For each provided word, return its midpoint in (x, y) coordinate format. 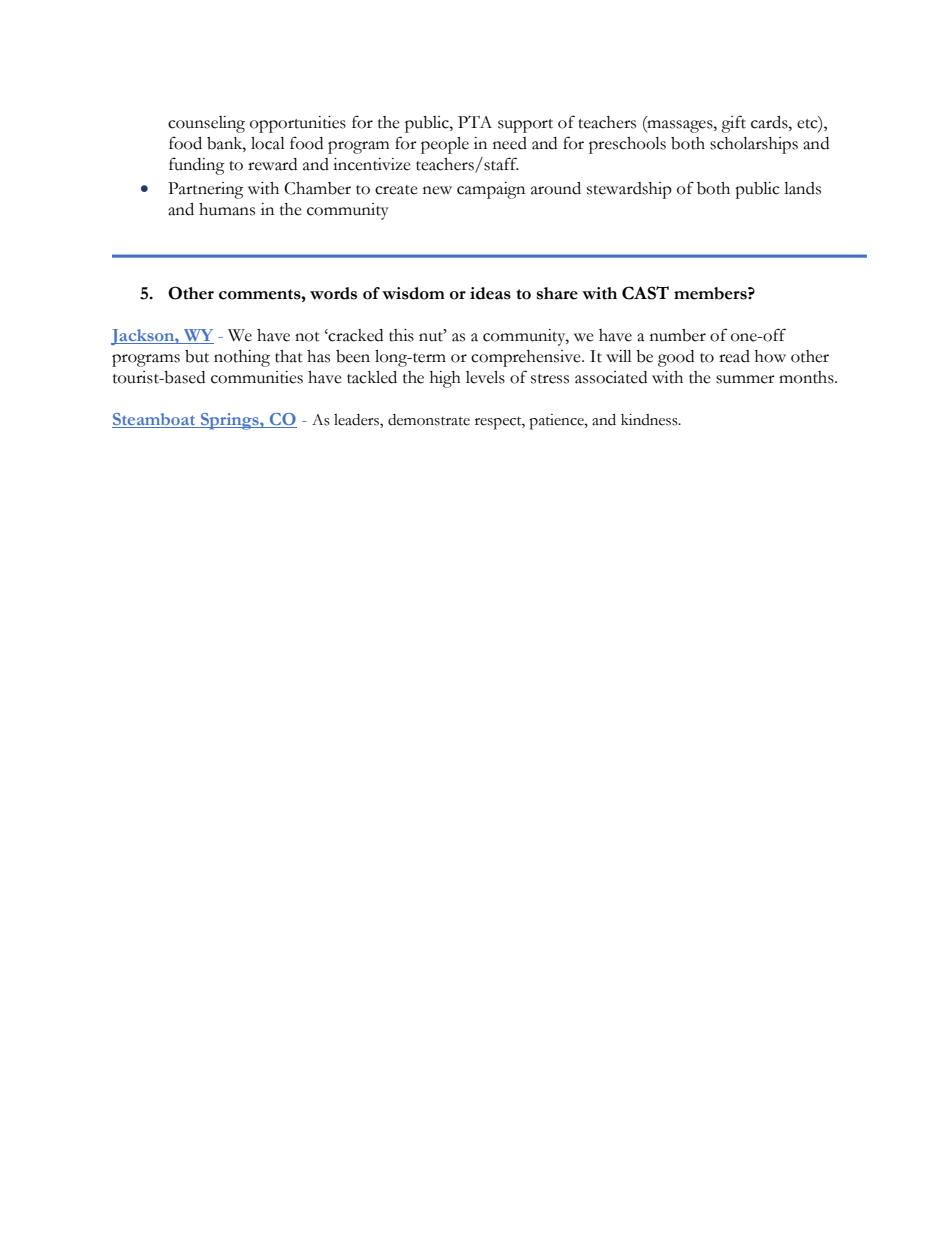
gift (733, 124)
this (401, 335)
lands (802, 188)
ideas (490, 293)
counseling (206, 124)
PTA (475, 121)
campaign (491, 190)
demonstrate (429, 420)
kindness (650, 420)
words (333, 293)
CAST (645, 293)
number (678, 335)
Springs (230, 421)
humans (227, 209)
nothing (242, 358)
